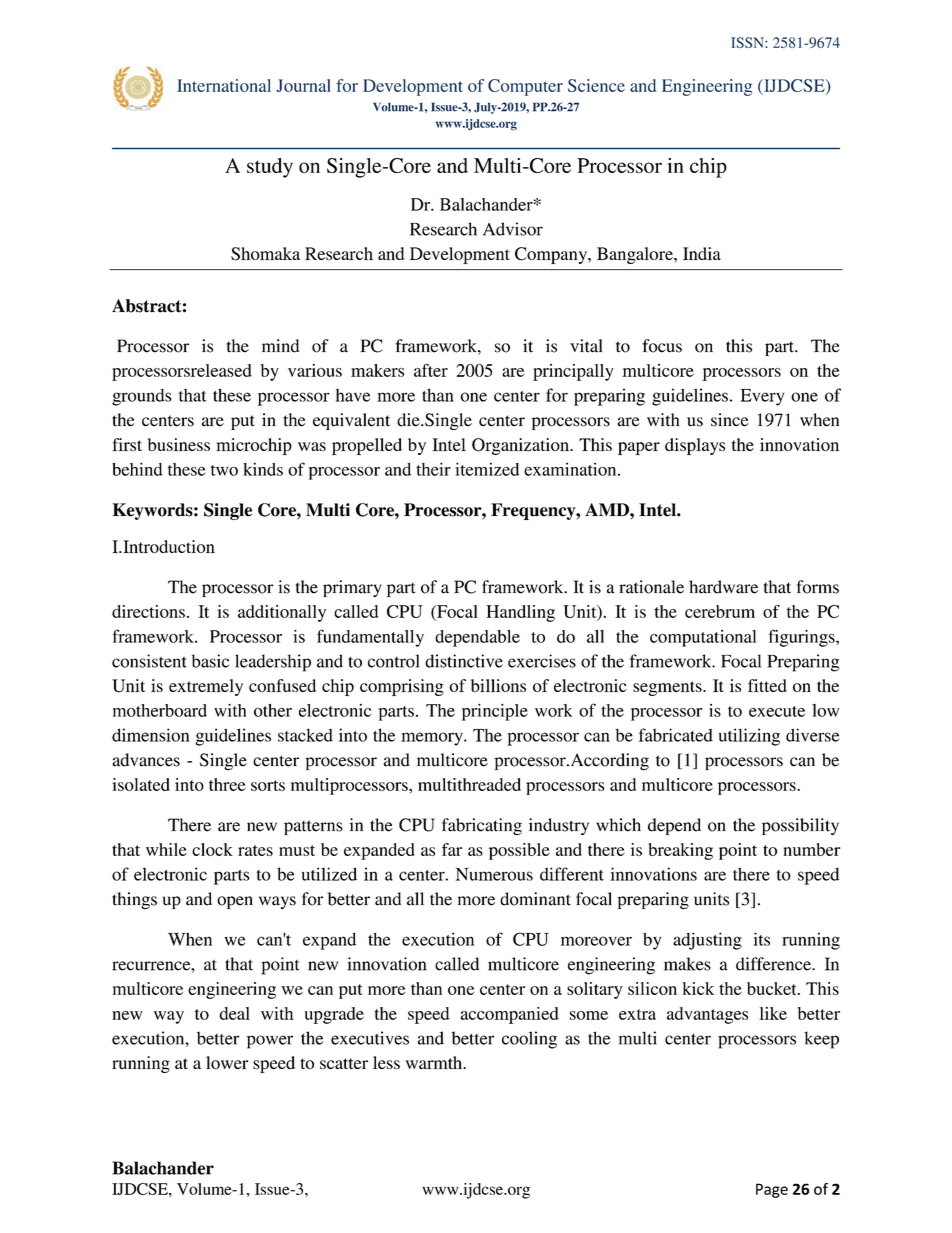 The height and width of the screenshot is (1233, 952). Describe the element at coordinates (525, 87) in the screenshot. I see `Computer` at that location.
